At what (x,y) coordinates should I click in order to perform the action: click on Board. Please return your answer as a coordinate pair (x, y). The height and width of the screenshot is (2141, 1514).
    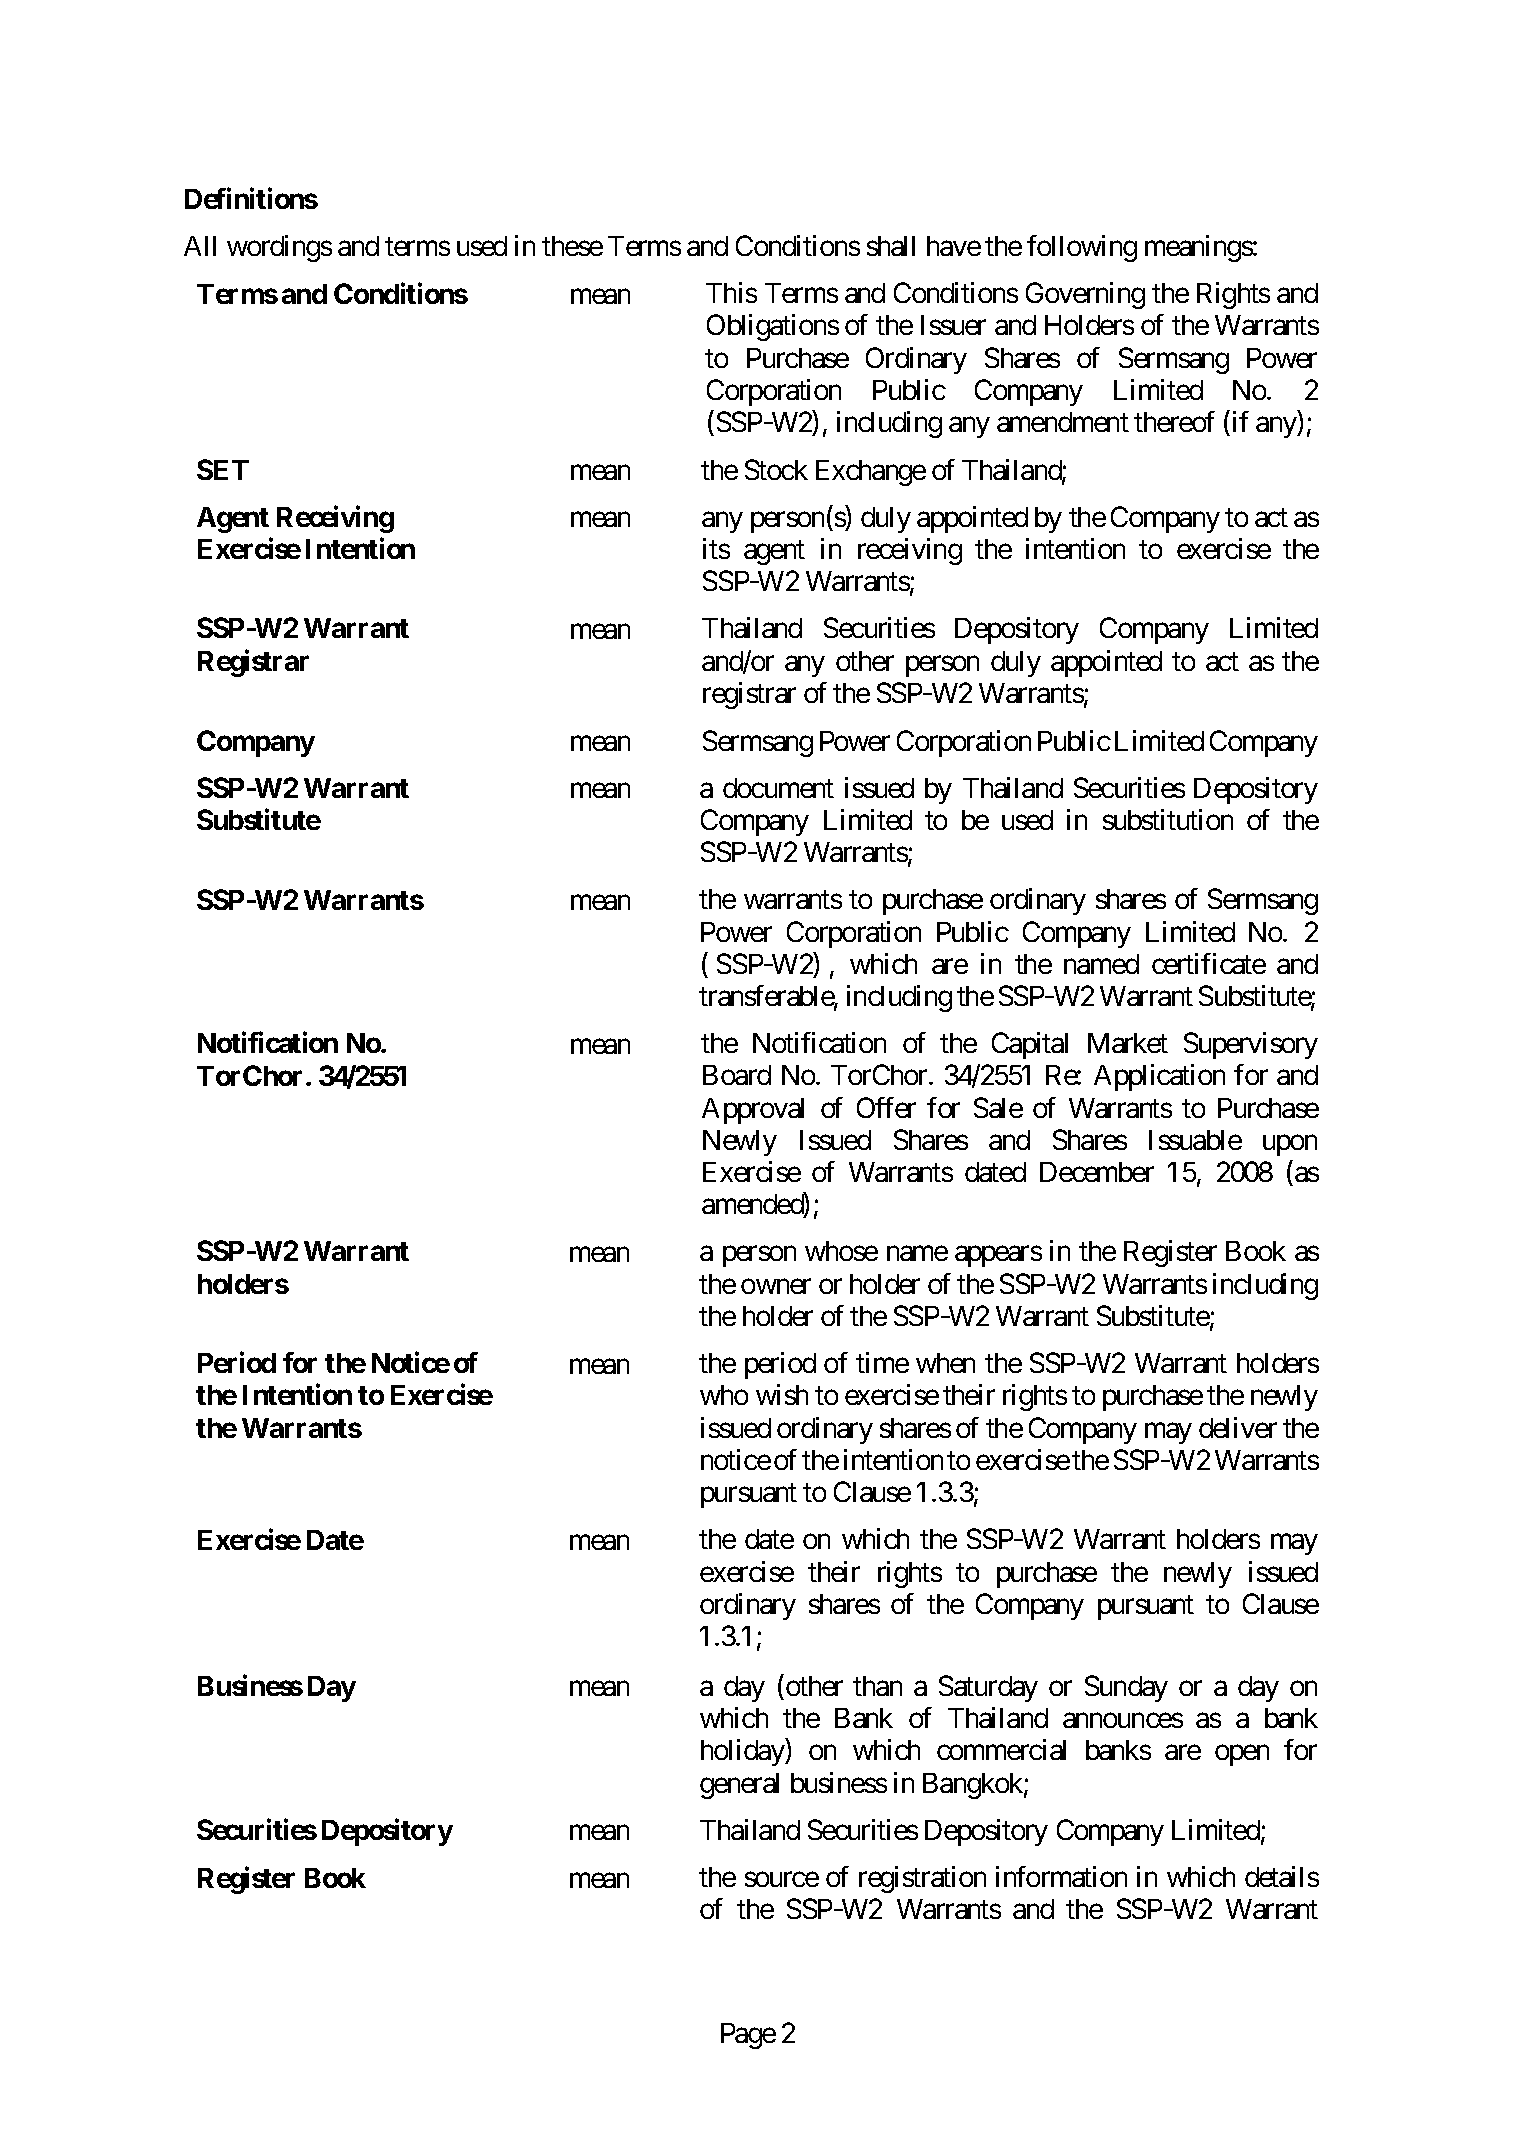
    Looking at the image, I should click on (737, 1075).
